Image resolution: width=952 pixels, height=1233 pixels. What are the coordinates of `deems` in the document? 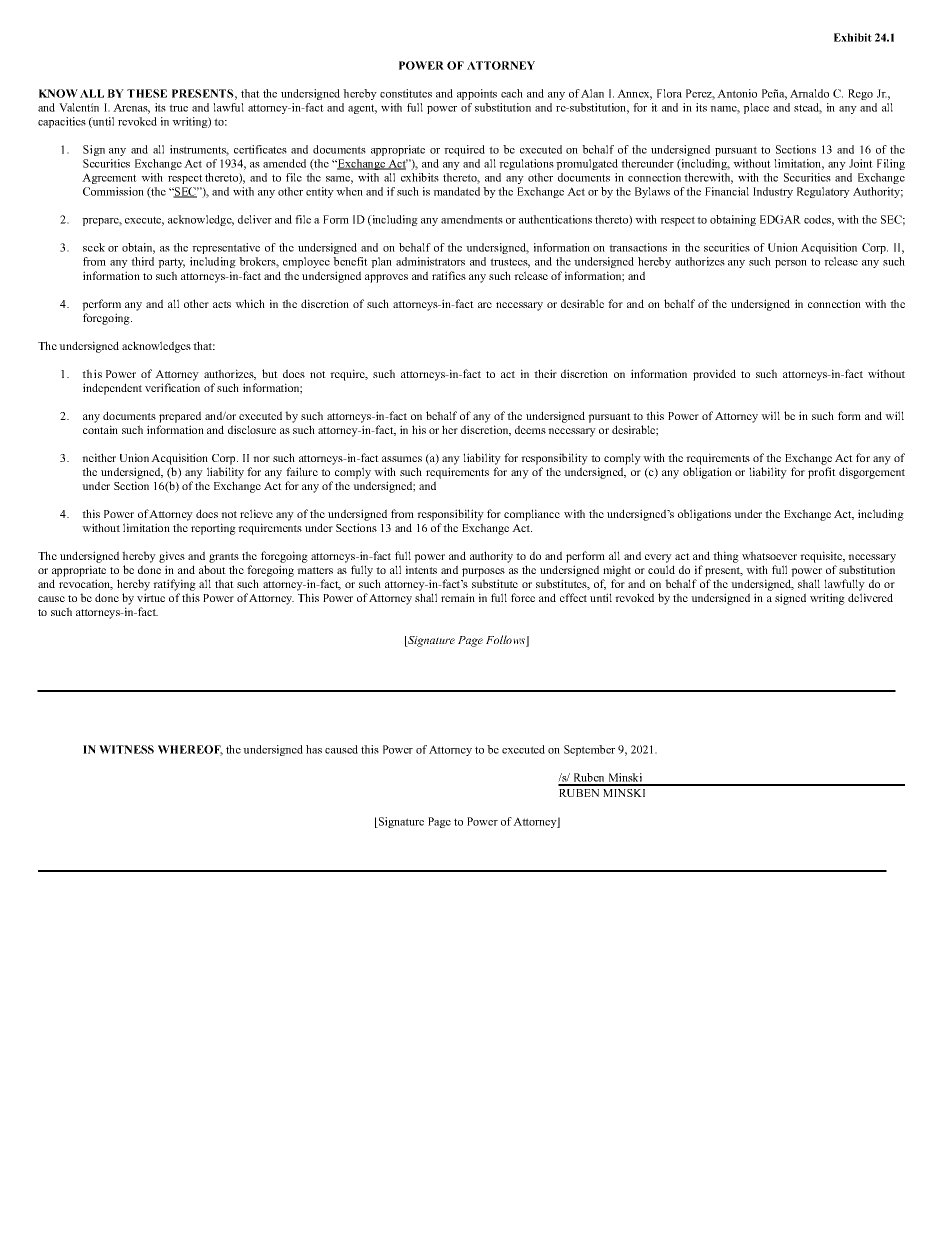 It's located at (530, 429).
